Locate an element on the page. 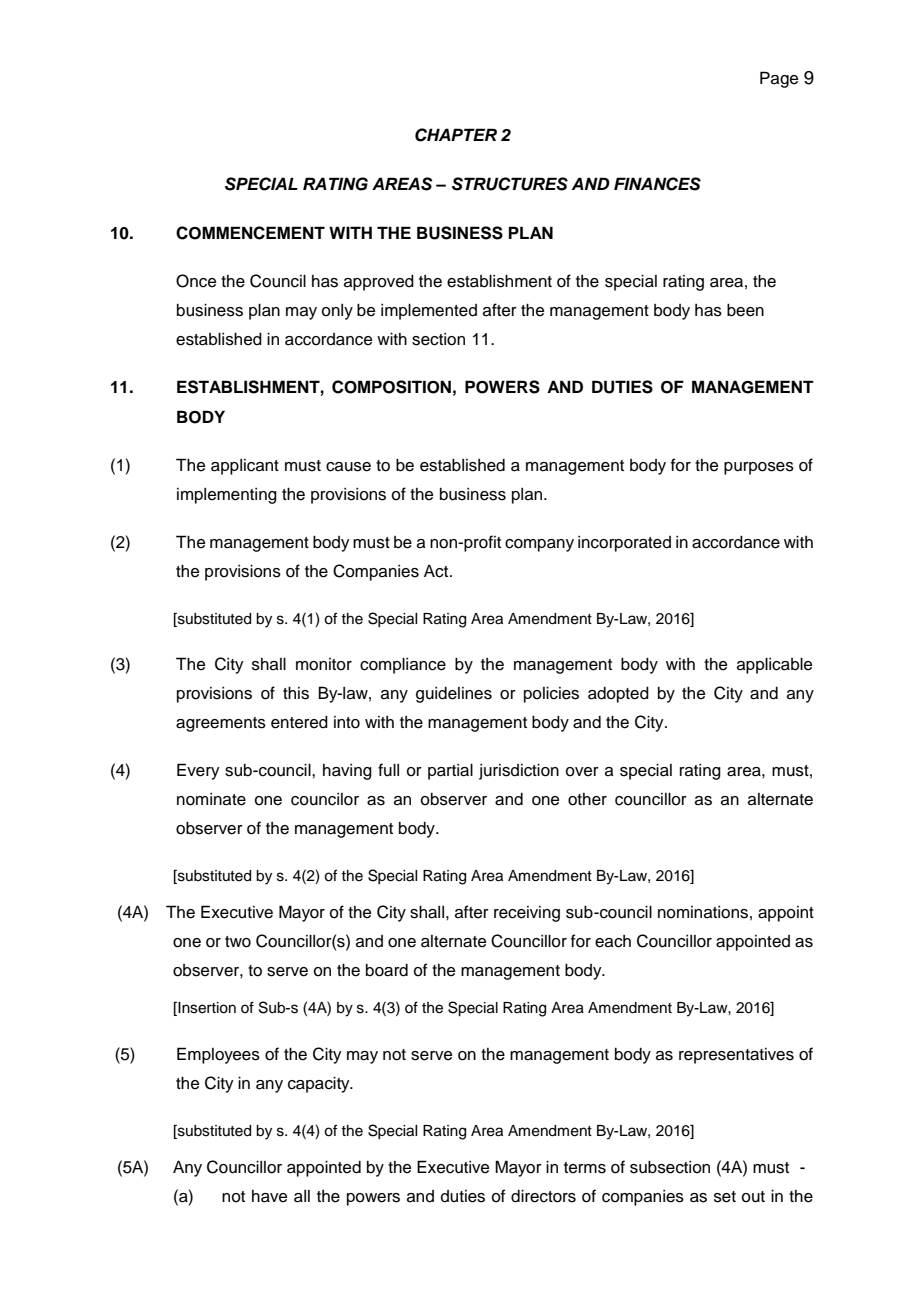 The image size is (924, 1308). each is located at coordinates (613, 941).
